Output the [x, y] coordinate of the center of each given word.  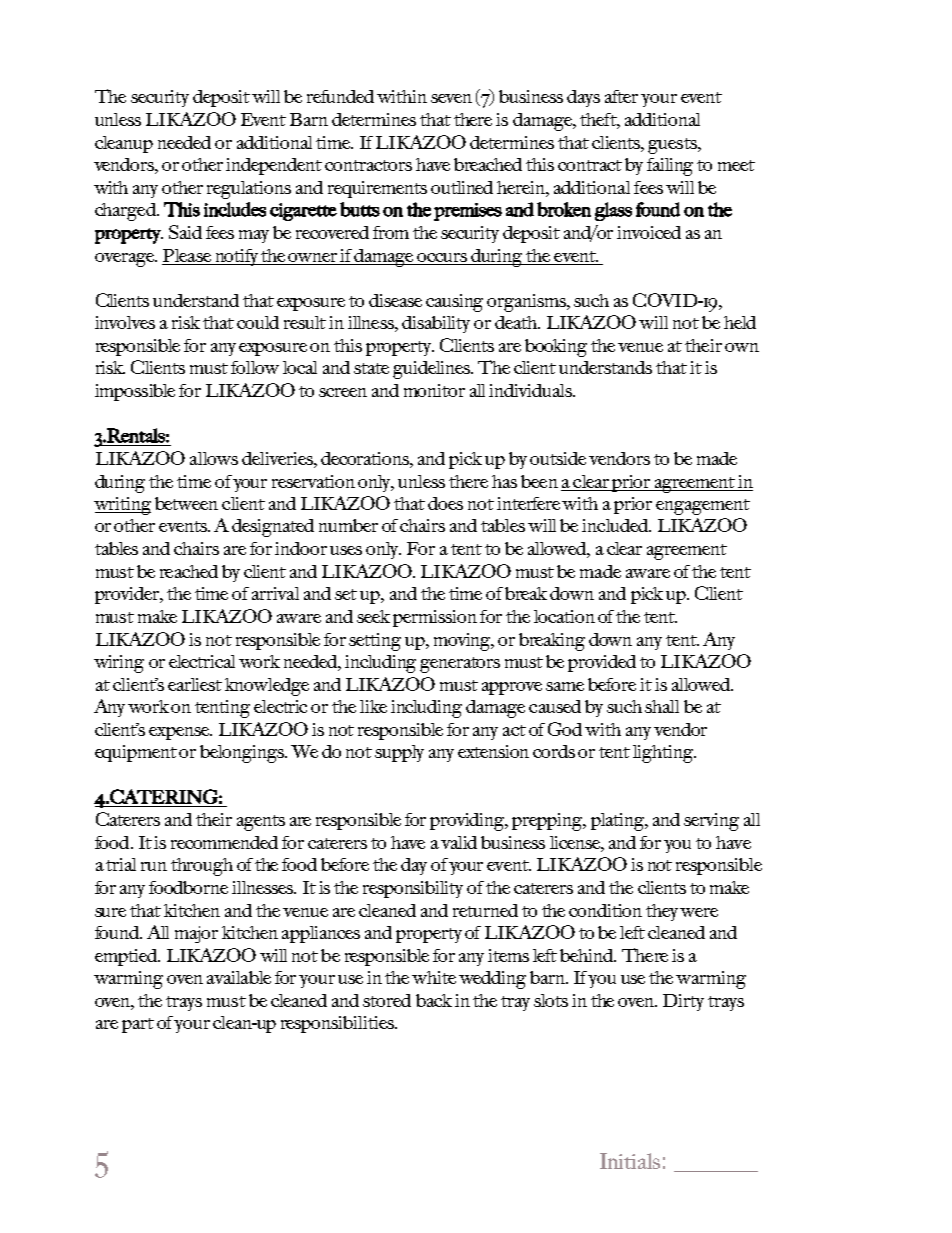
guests [673, 146]
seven [451, 98]
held [740, 322]
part [138, 1025]
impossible [135, 392]
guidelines [433, 370]
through [202, 867]
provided [602, 663]
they [662, 912]
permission [435, 618]
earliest [195, 684]
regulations [249, 190]
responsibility [413, 889]
